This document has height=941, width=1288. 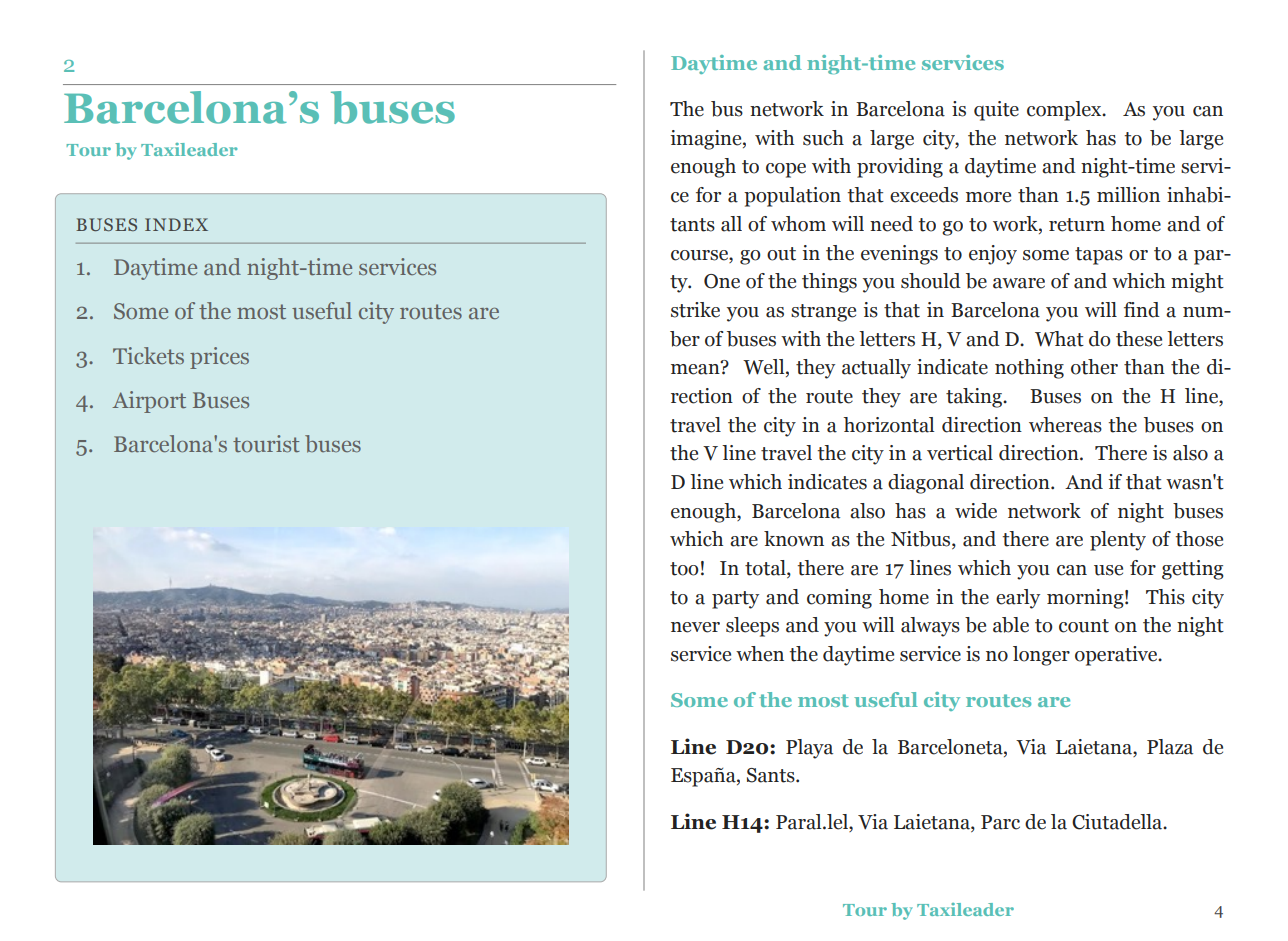 What do you see at coordinates (176, 224) in the document?
I see `INDEX` at bounding box center [176, 224].
